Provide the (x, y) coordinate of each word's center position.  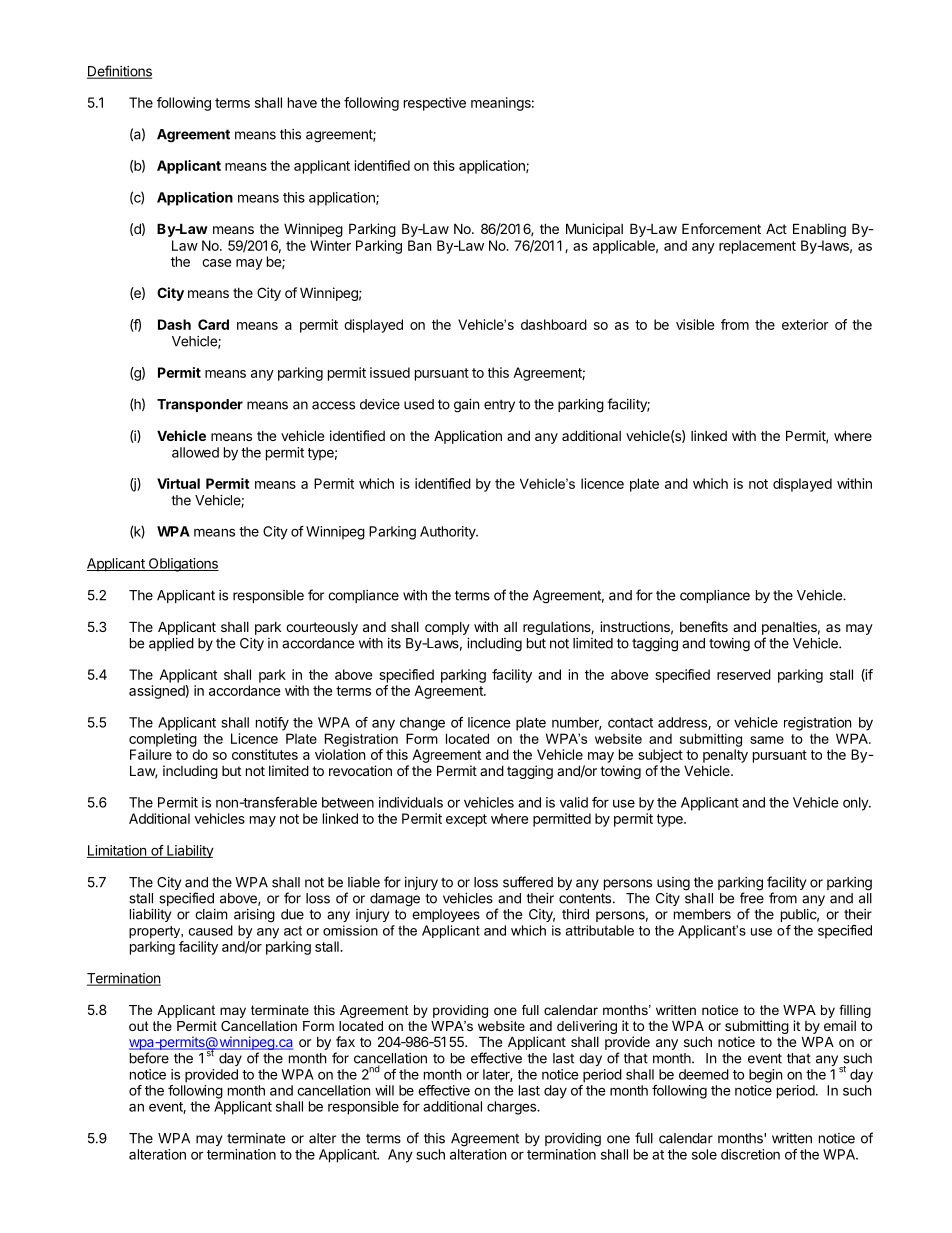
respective (435, 104)
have (302, 102)
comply (447, 628)
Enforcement (721, 228)
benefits (704, 626)
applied (171, 644)
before (149, 1058)
